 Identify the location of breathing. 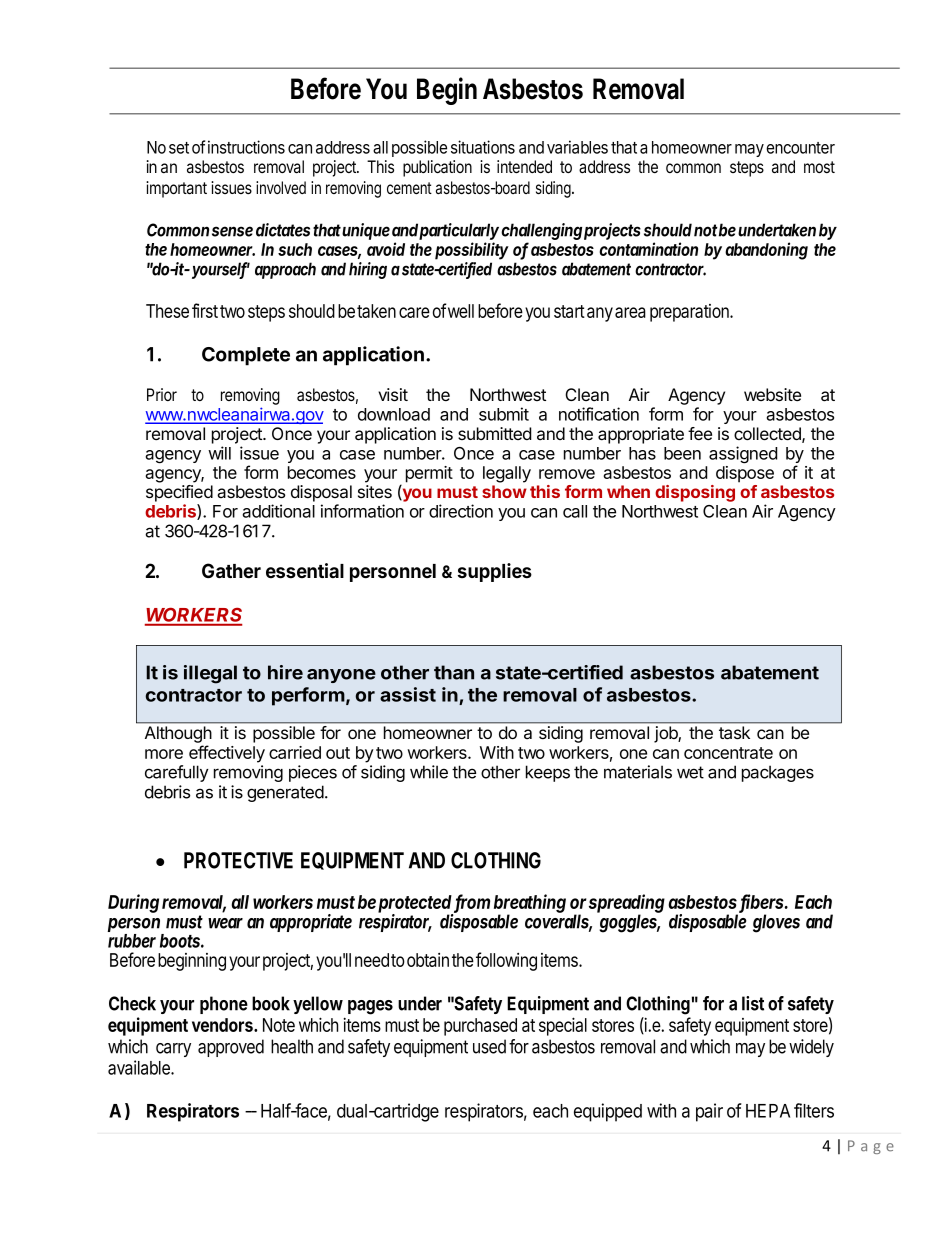
(530, 904).
